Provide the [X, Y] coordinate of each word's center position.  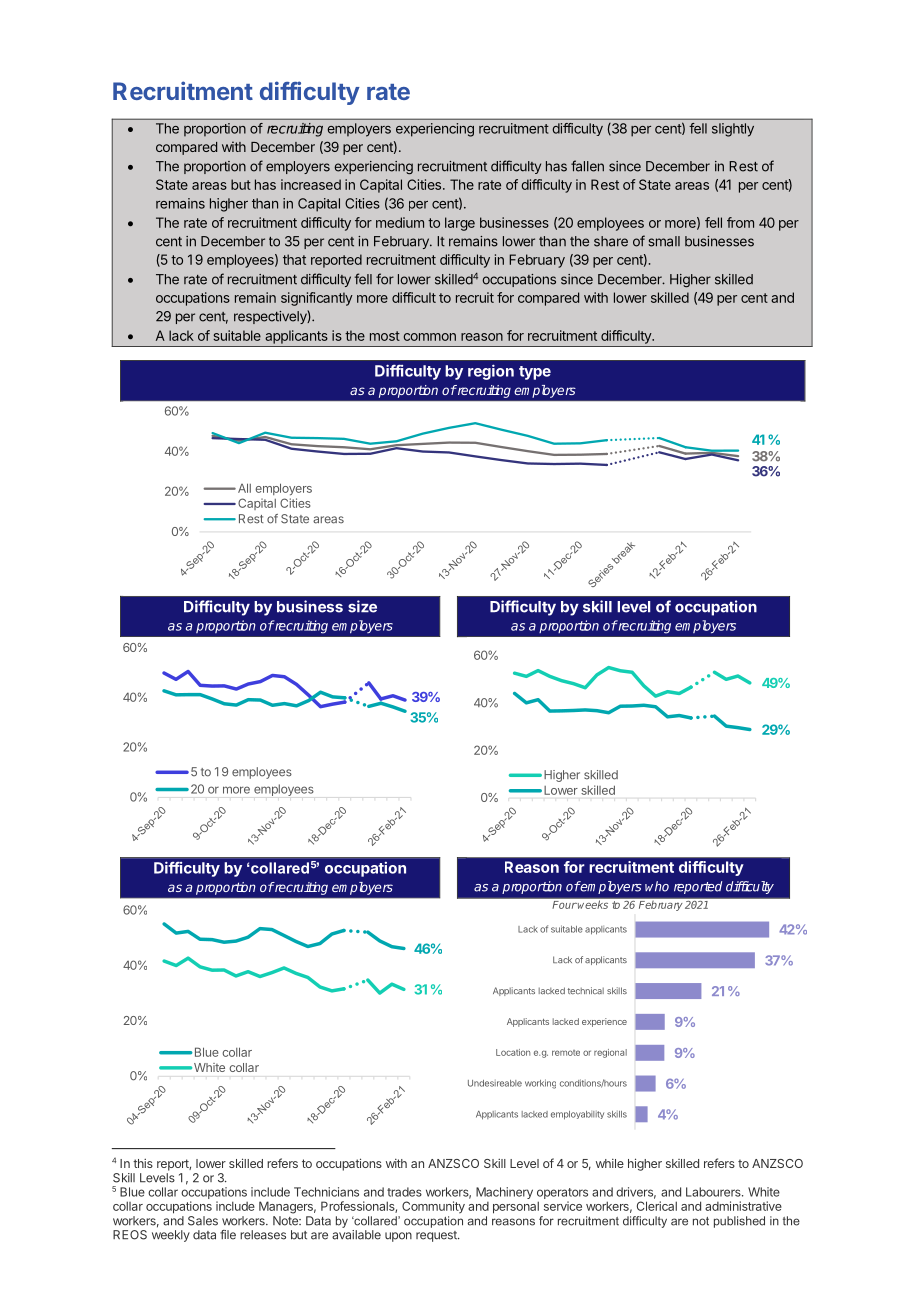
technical [586, 990]
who [657, 886]
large [460, 224]
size [362, 606]
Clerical [657, 1206]
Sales [203, 1221]
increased [311, 184]
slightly [733, 130]
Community [433, 1207]
